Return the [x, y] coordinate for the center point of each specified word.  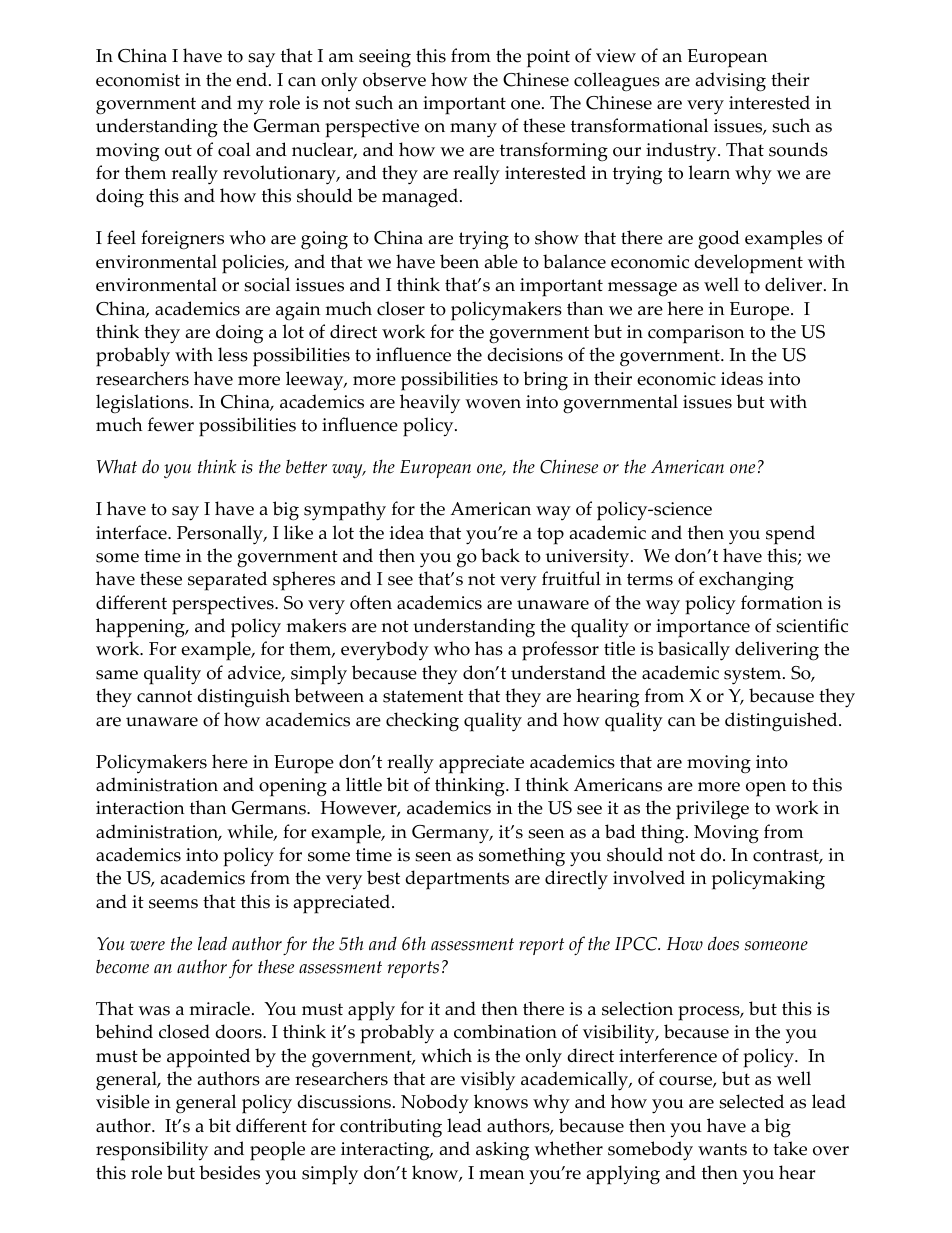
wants [722, 1149]
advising [731, 82]
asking [502, 1151]
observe [394, 79]
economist [138, 80]
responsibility [152, 1151]
